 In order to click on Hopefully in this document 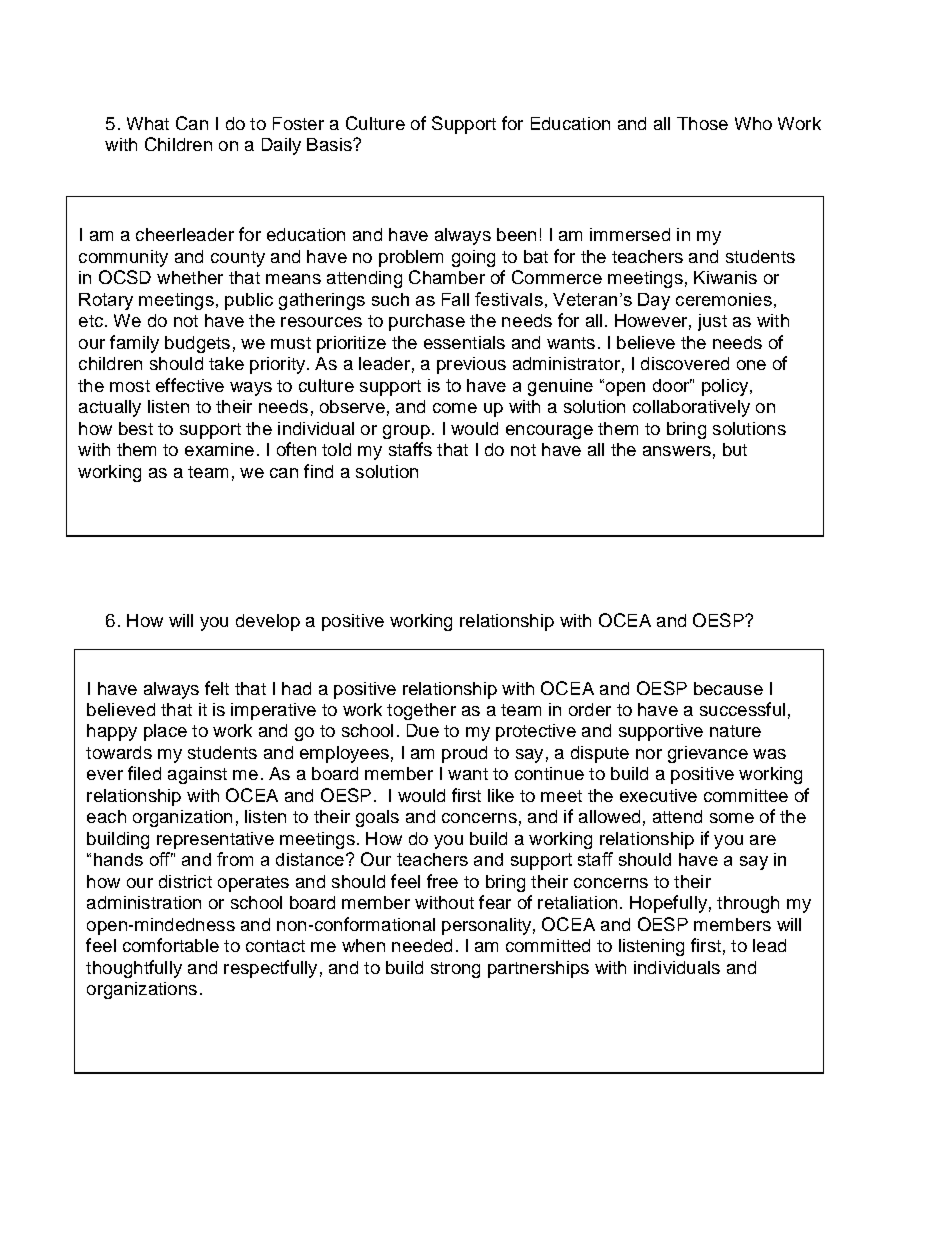, I will do `click(668, 904)`.
